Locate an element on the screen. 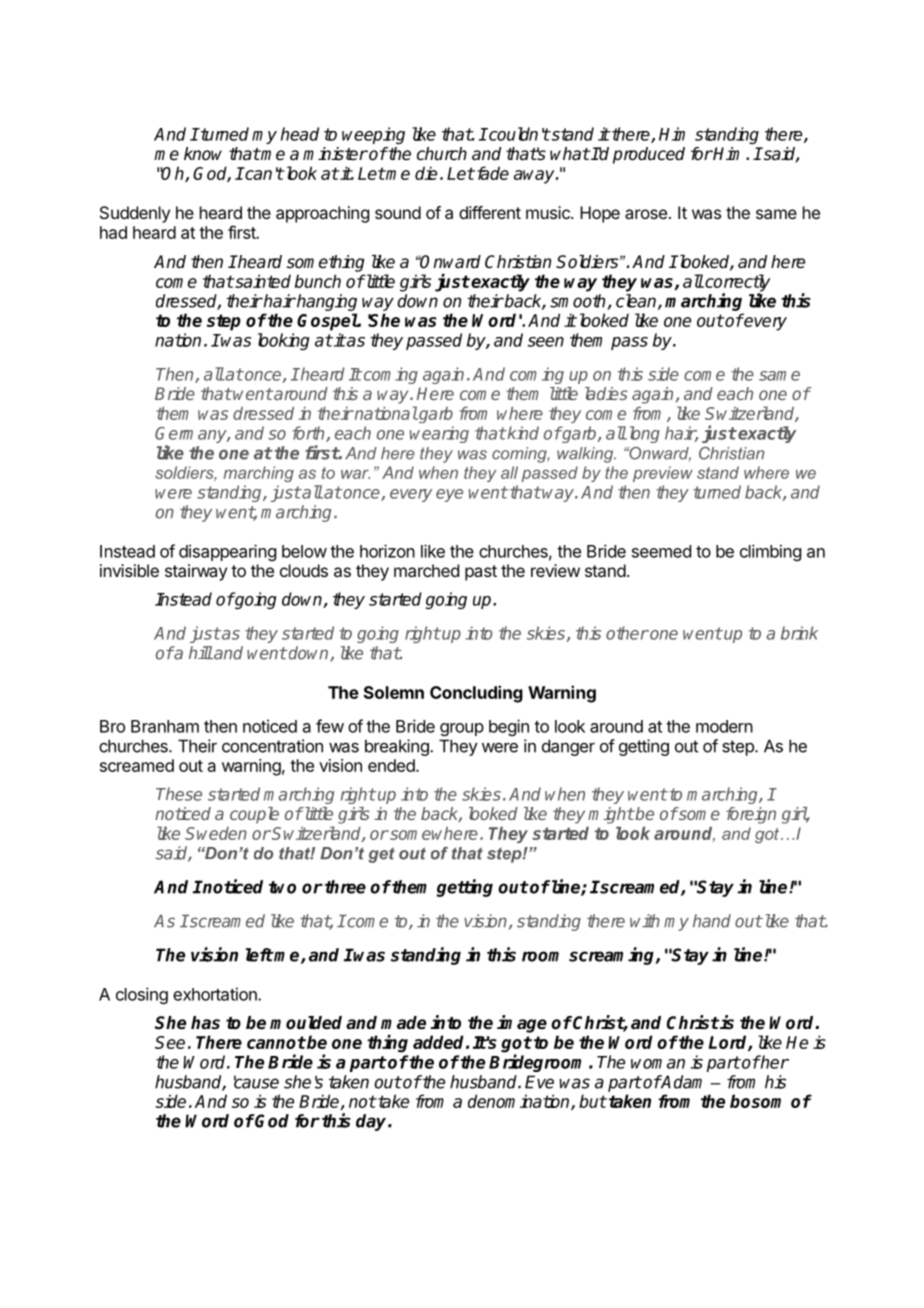 This screenshot has height=1308, width=924. made is located at coordinates (403, 1023).
